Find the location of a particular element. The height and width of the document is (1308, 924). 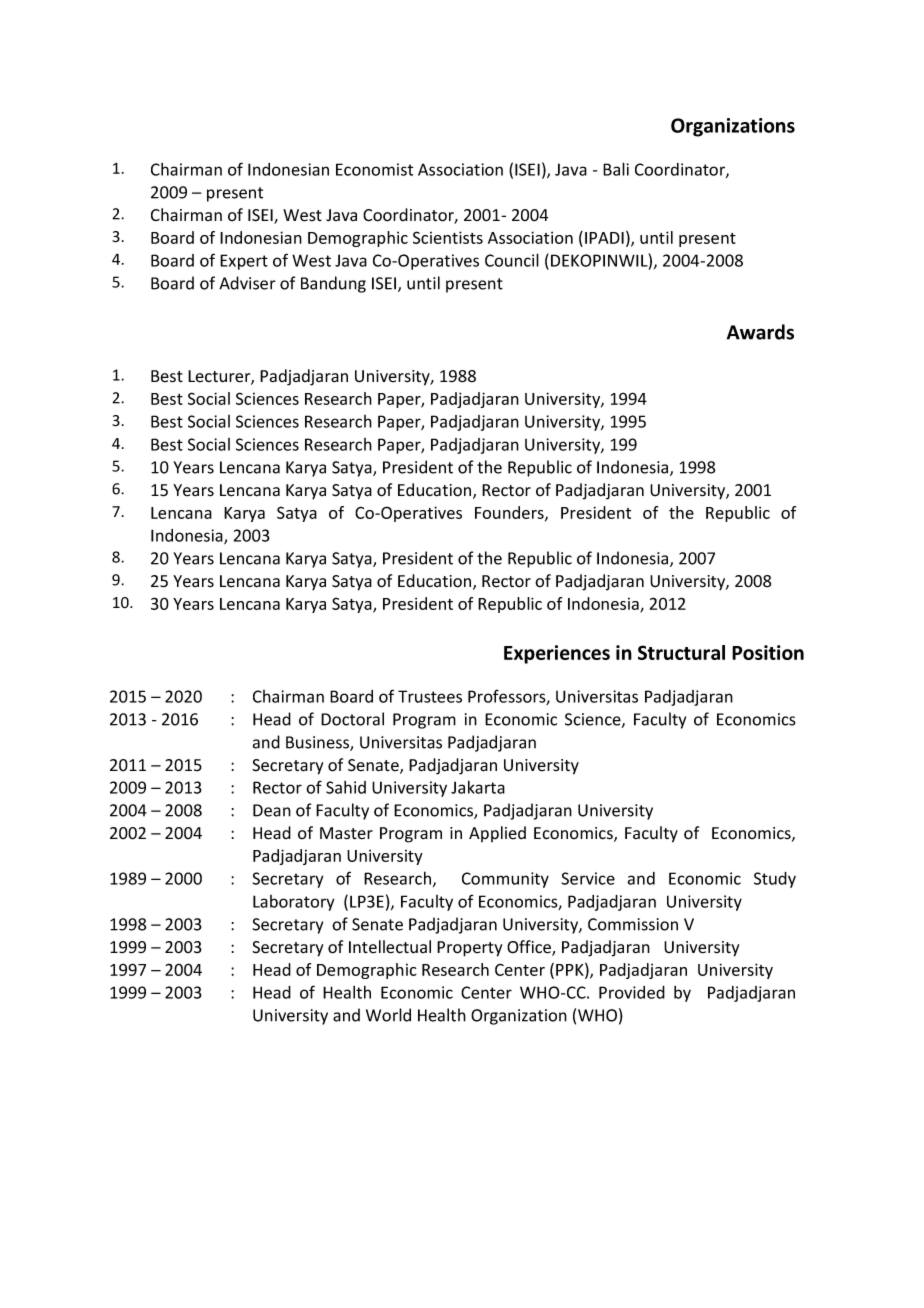

Council is located at coordinates (512, 260).
